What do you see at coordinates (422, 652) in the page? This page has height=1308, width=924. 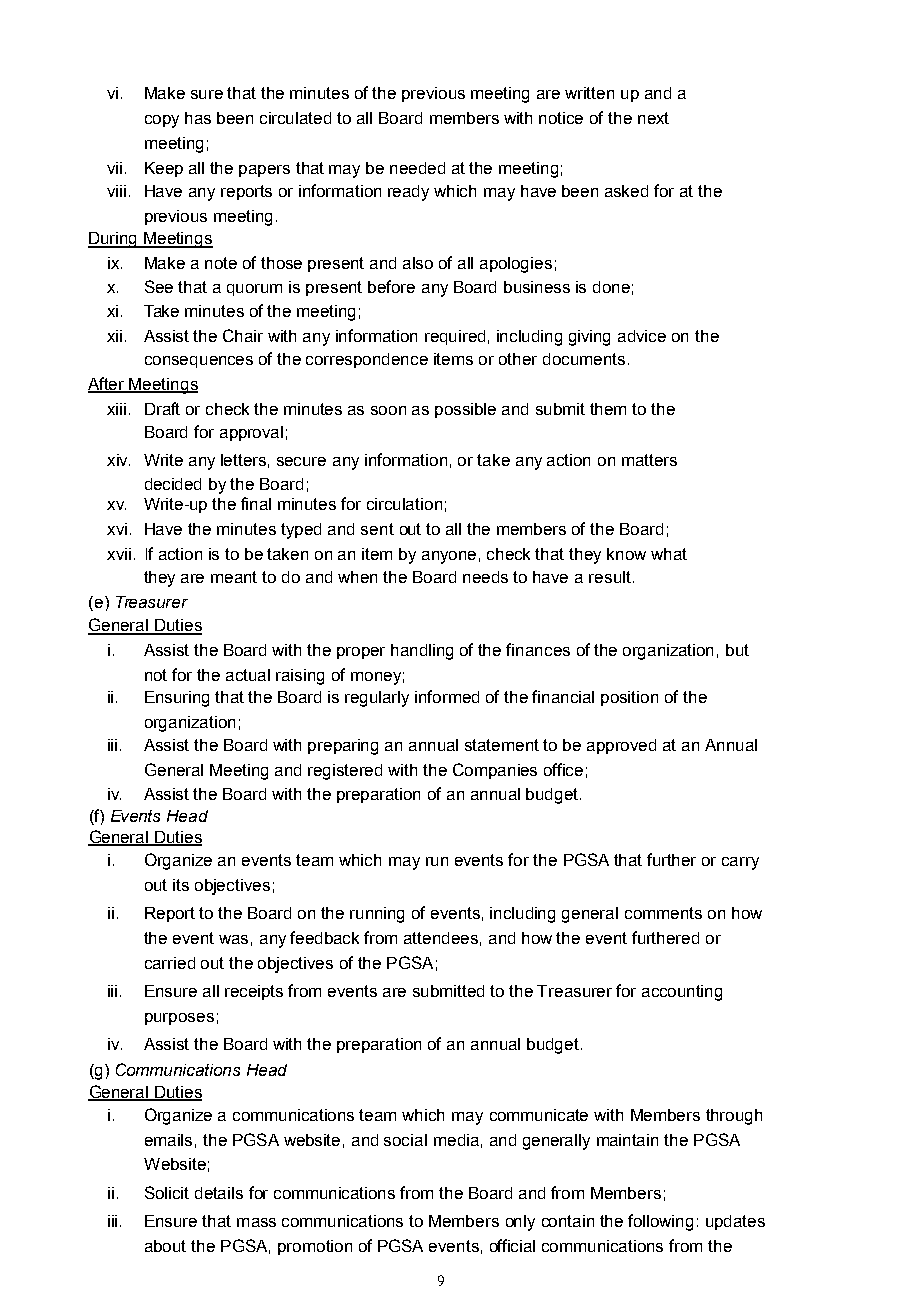 I see `handling` at bounding box center [422, 652].
